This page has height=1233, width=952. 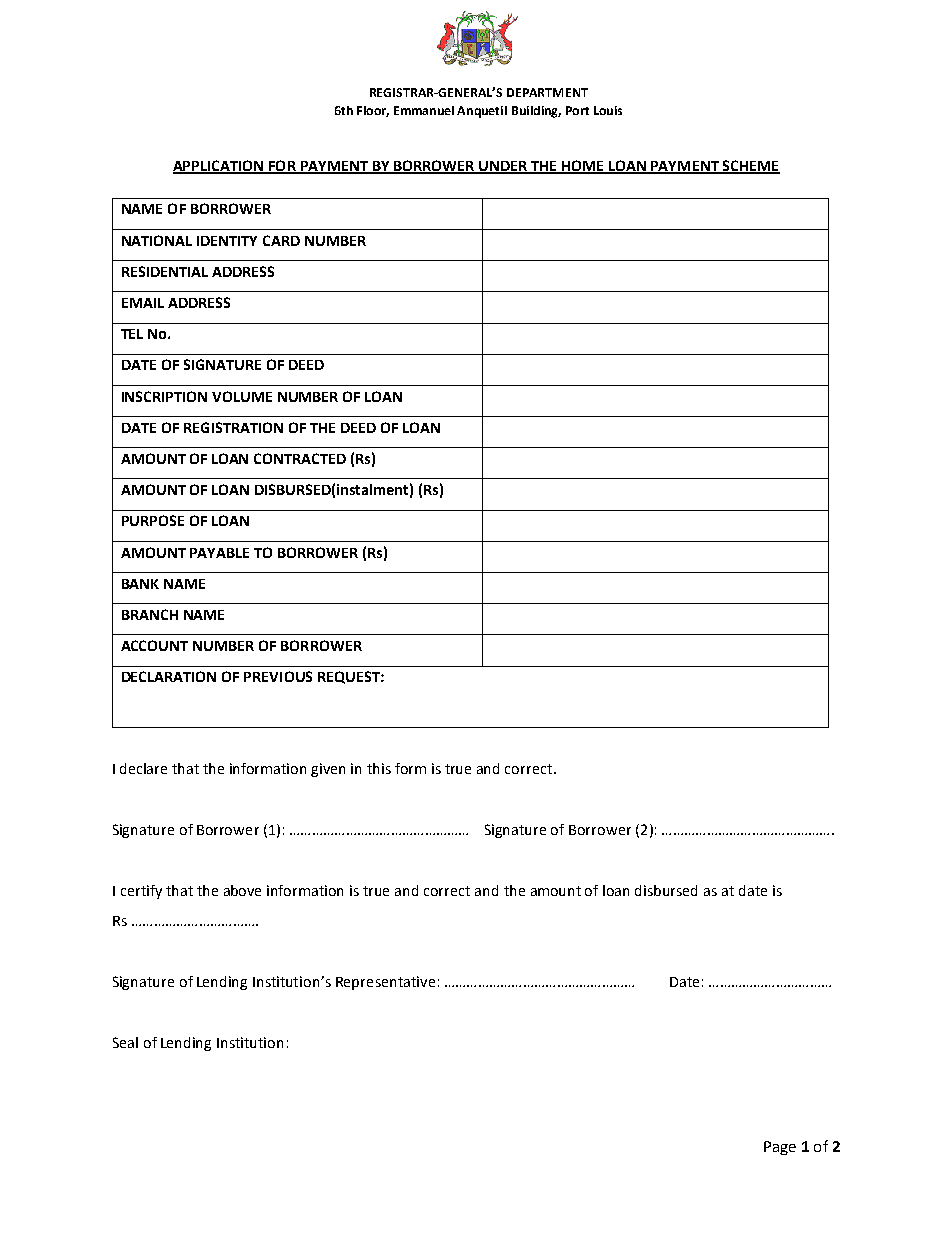 I want to click on CONTRACTED, so click(x=300, y=458).
